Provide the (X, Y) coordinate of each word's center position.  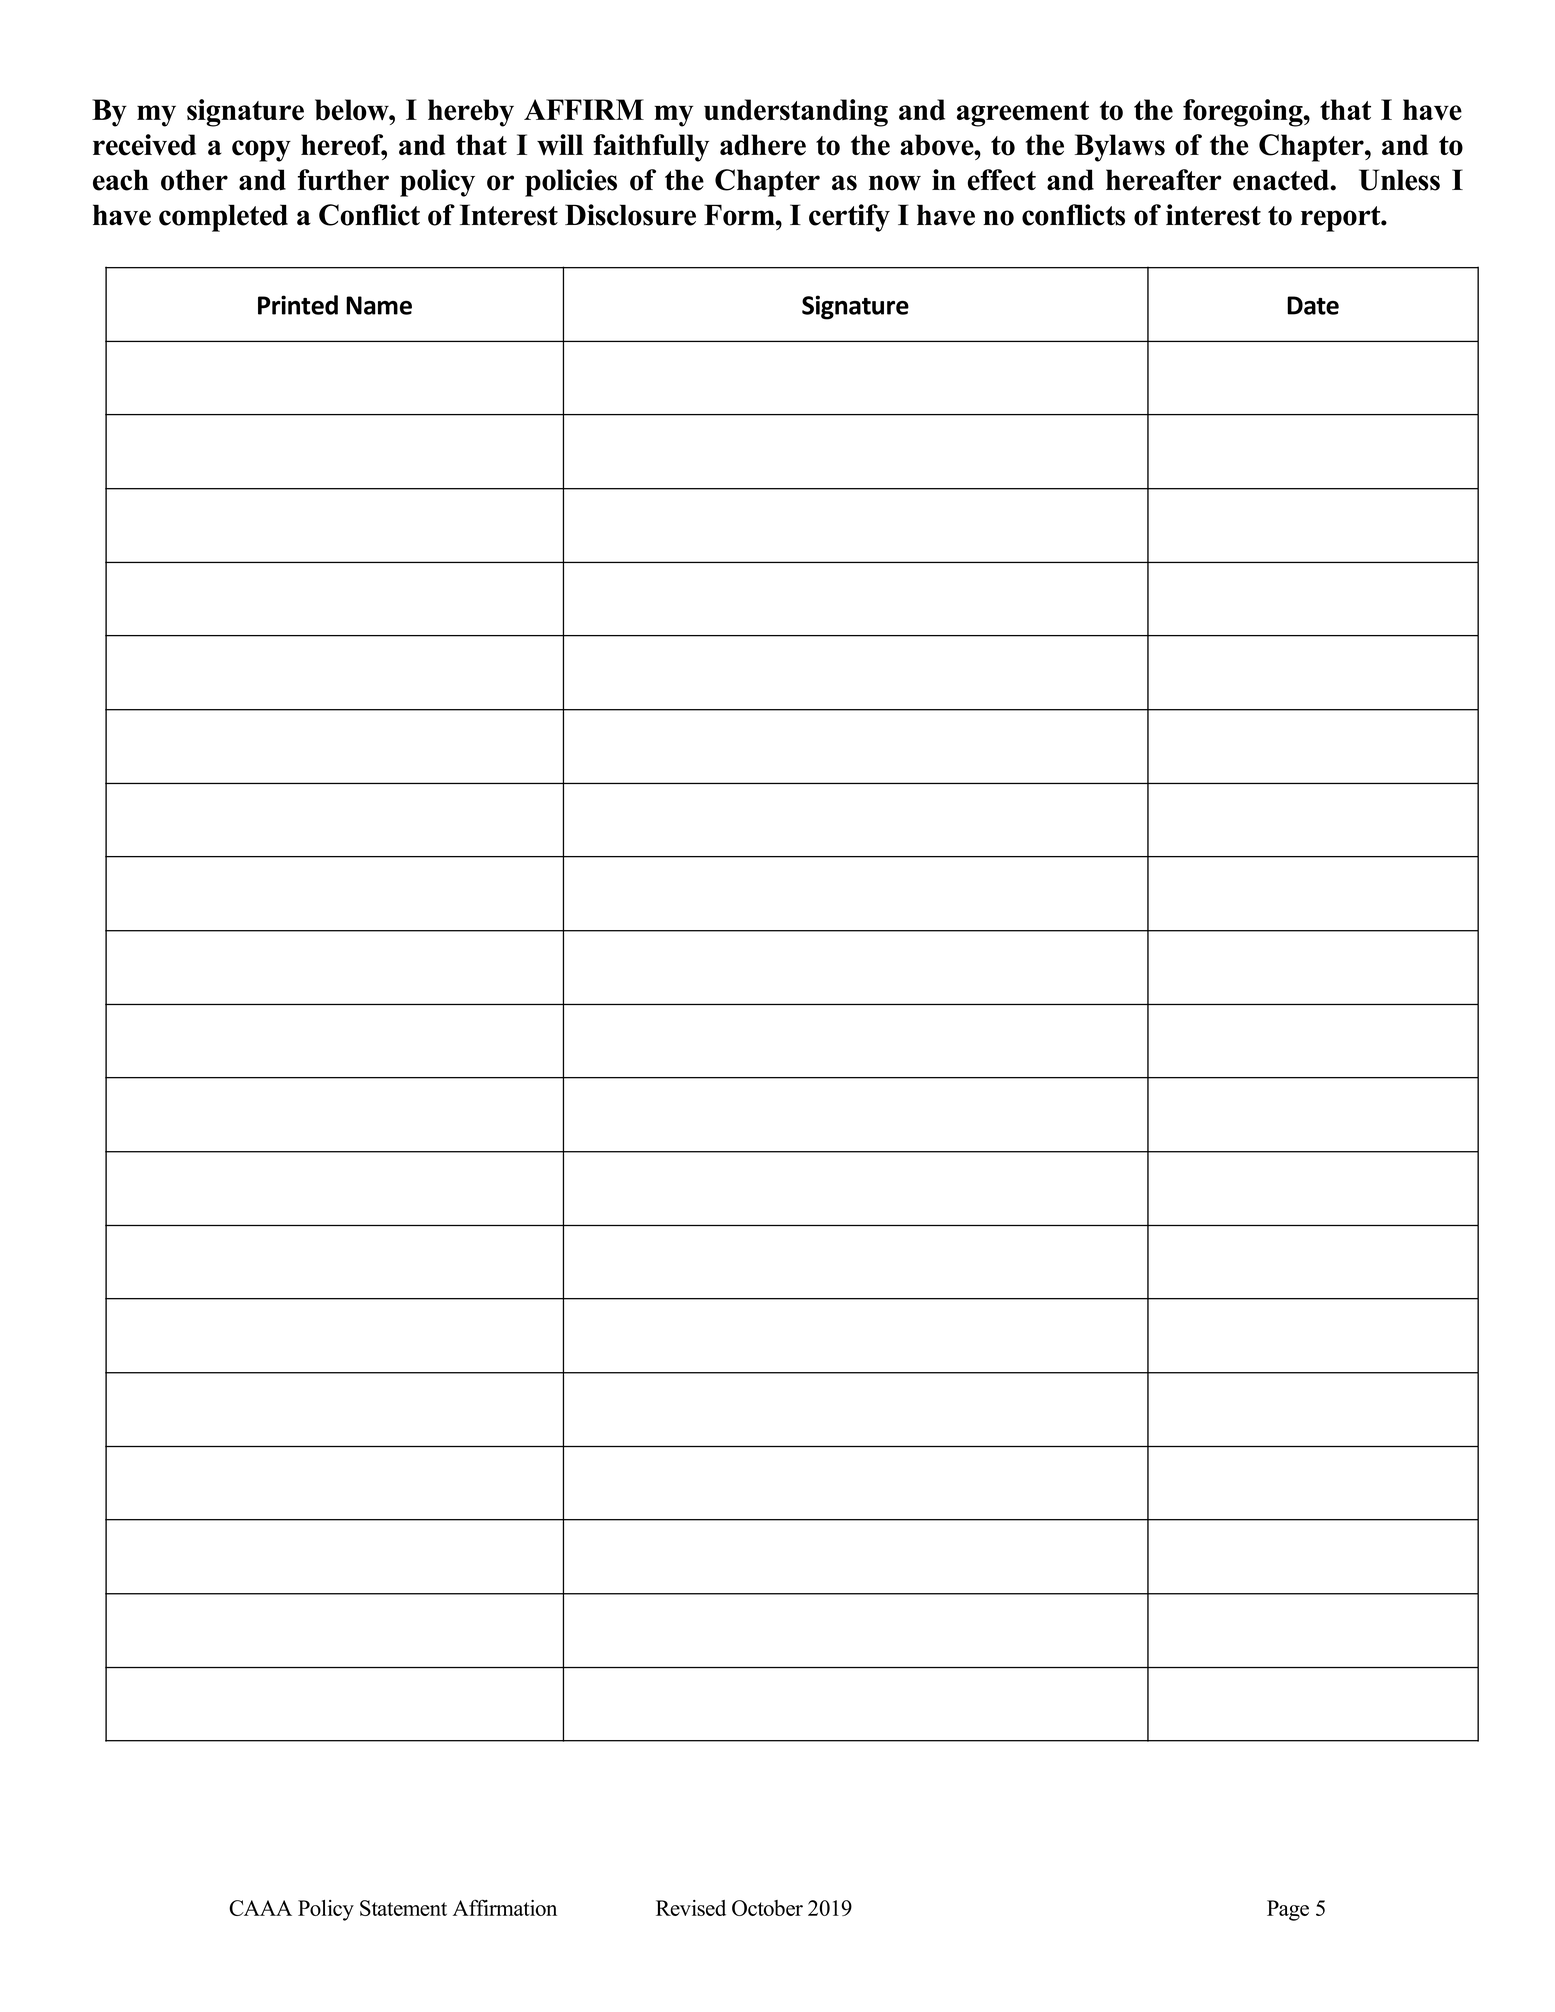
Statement (403, 1908)
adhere (763, 145)
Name (379, 305)
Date (1313, 305)
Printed (298, 305)
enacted (1282, 180)
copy (261, 151)
